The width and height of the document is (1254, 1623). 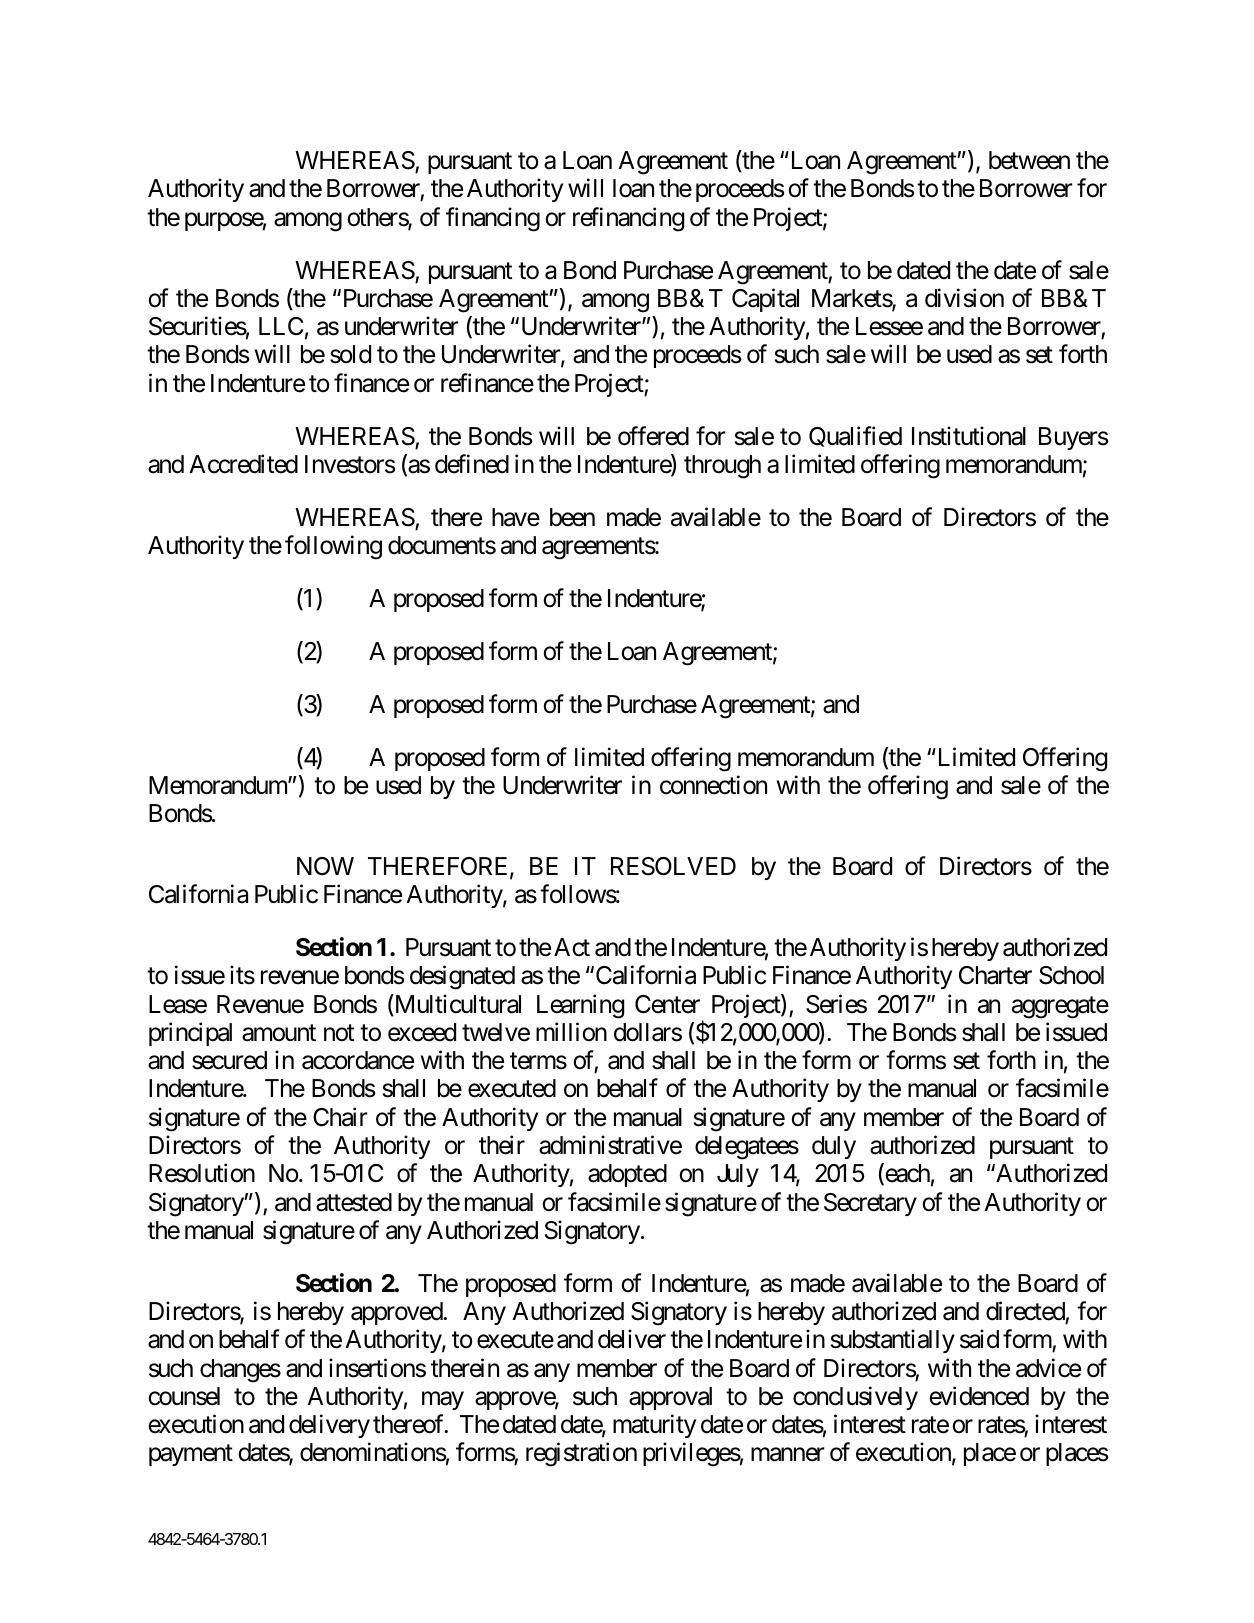 What do you see at coordinates (279, 1033) in the document?
I see `amount` at bounding box center [279, 1033].
